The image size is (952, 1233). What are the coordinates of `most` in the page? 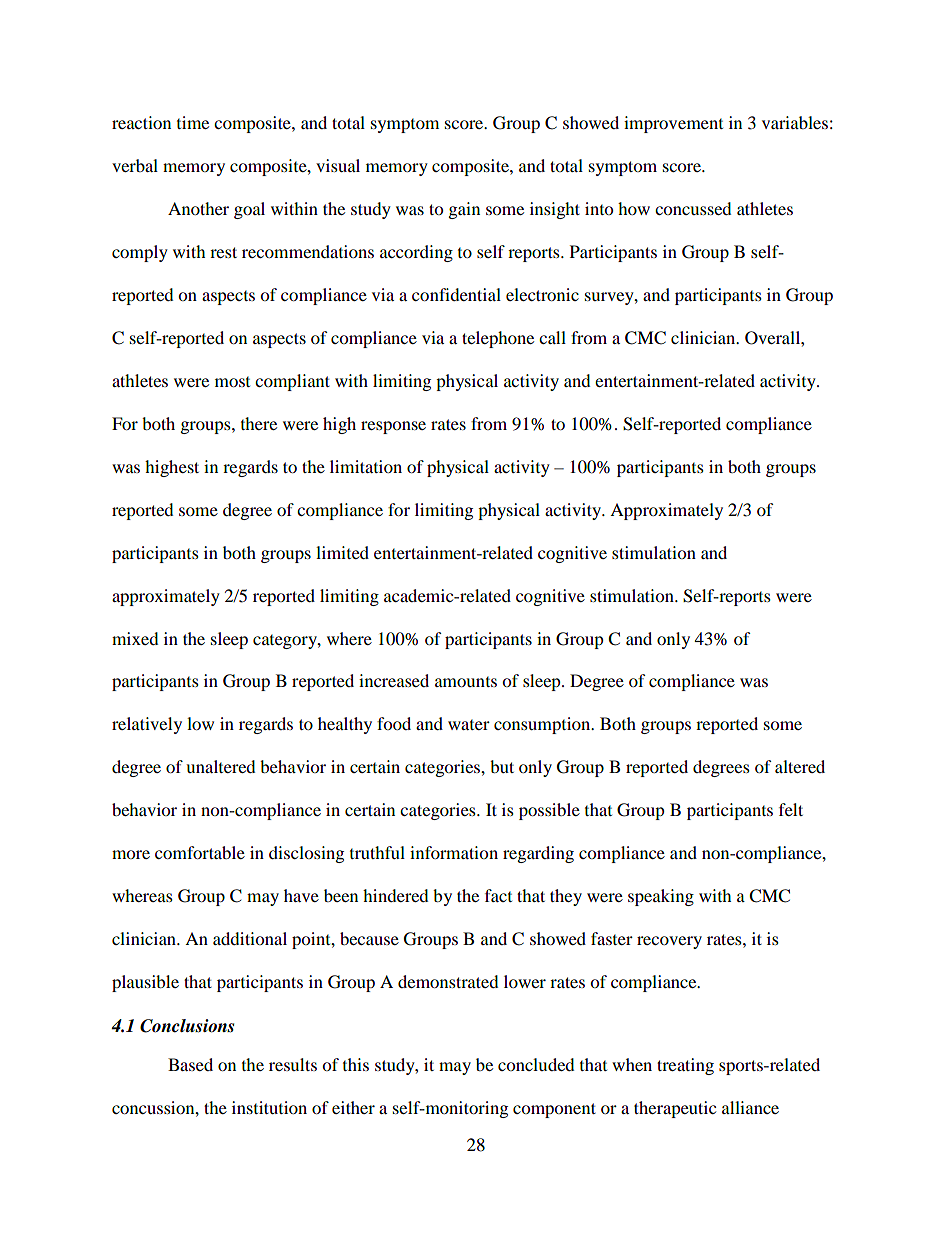 It's located at (232, 381).
